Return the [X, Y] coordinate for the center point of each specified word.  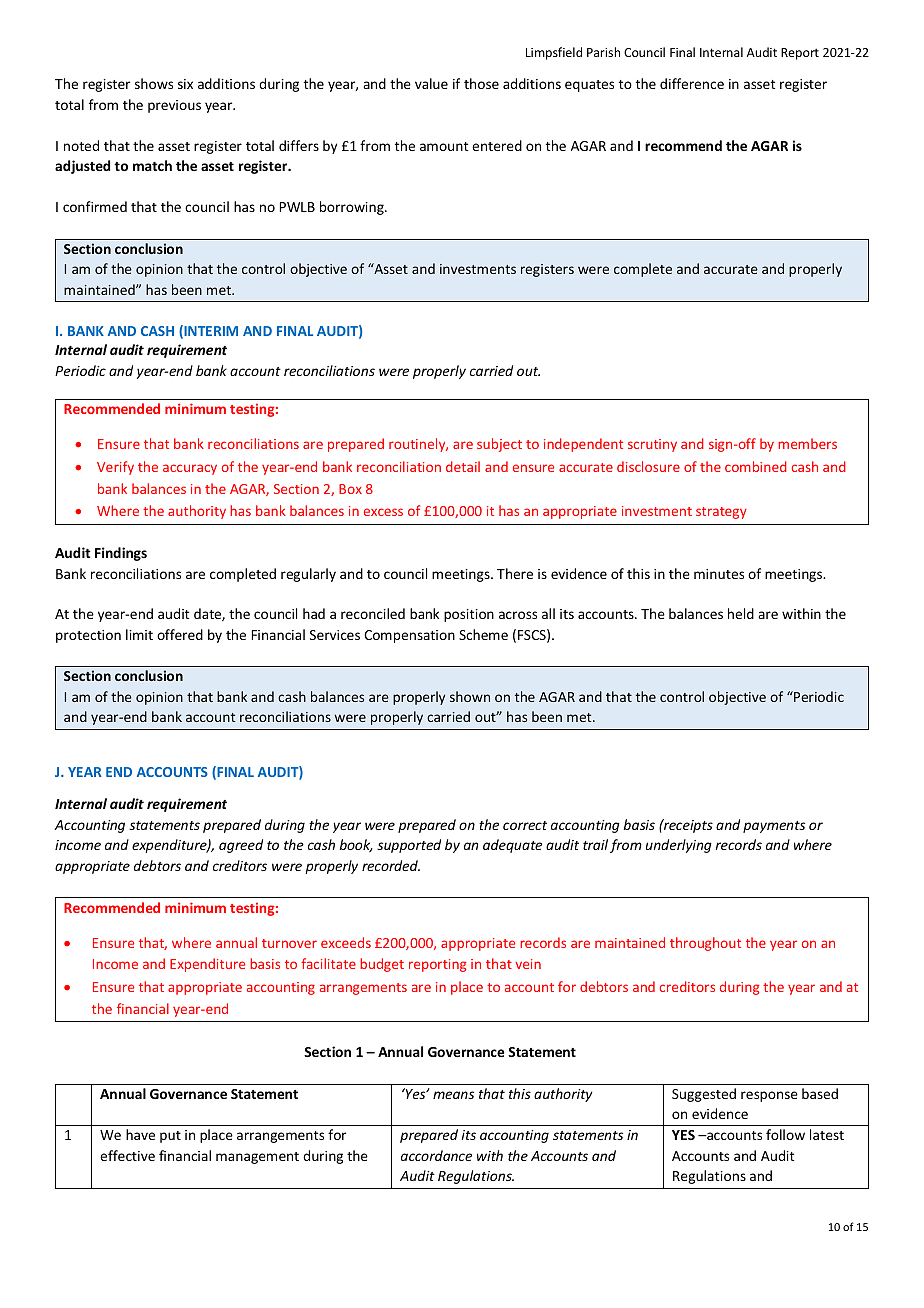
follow [785, 1134]
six [185, 84]
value [431, 83]
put [170, 1137]
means [453, 1095]
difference [692, 83]
